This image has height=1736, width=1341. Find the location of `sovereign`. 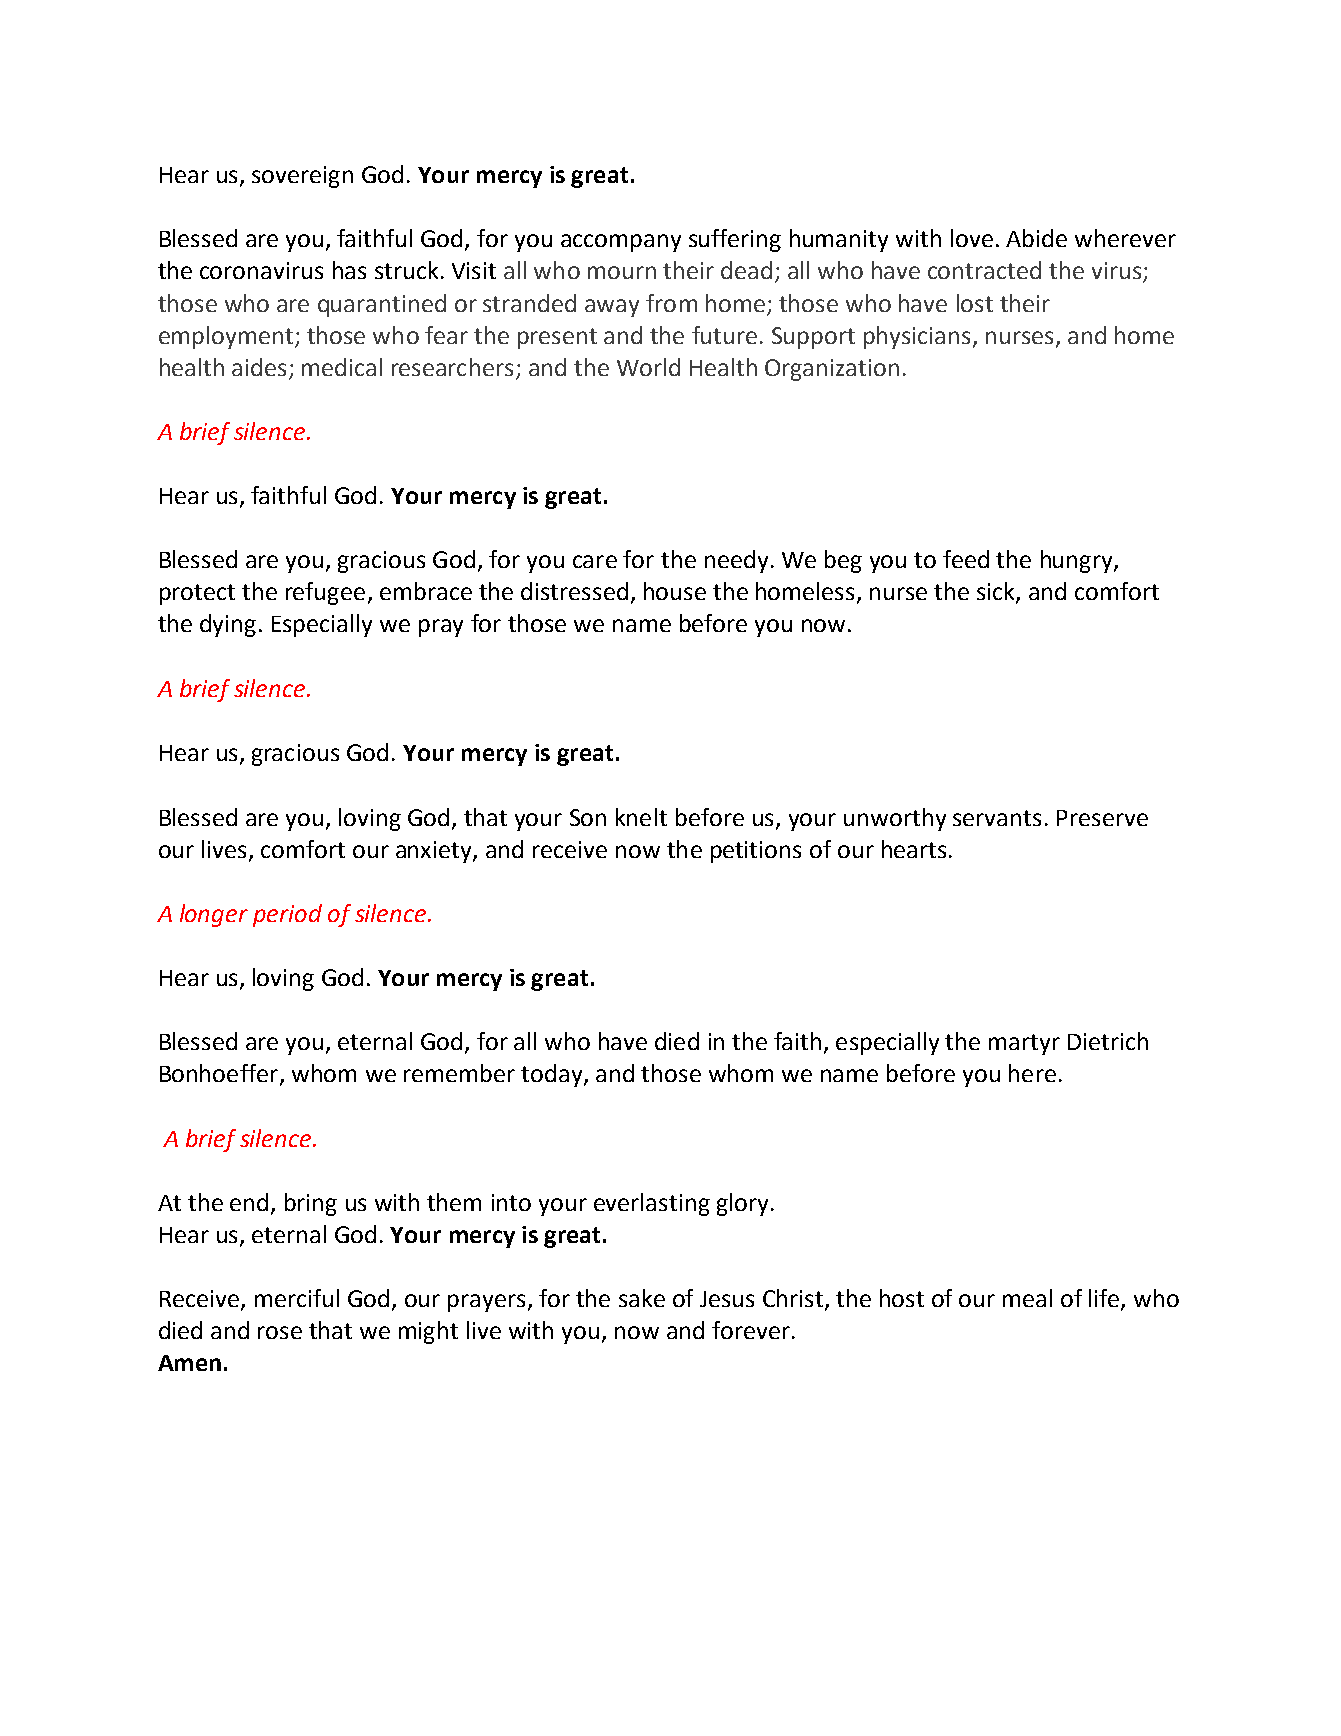

sovereign is located at coordinates (302, 177).
